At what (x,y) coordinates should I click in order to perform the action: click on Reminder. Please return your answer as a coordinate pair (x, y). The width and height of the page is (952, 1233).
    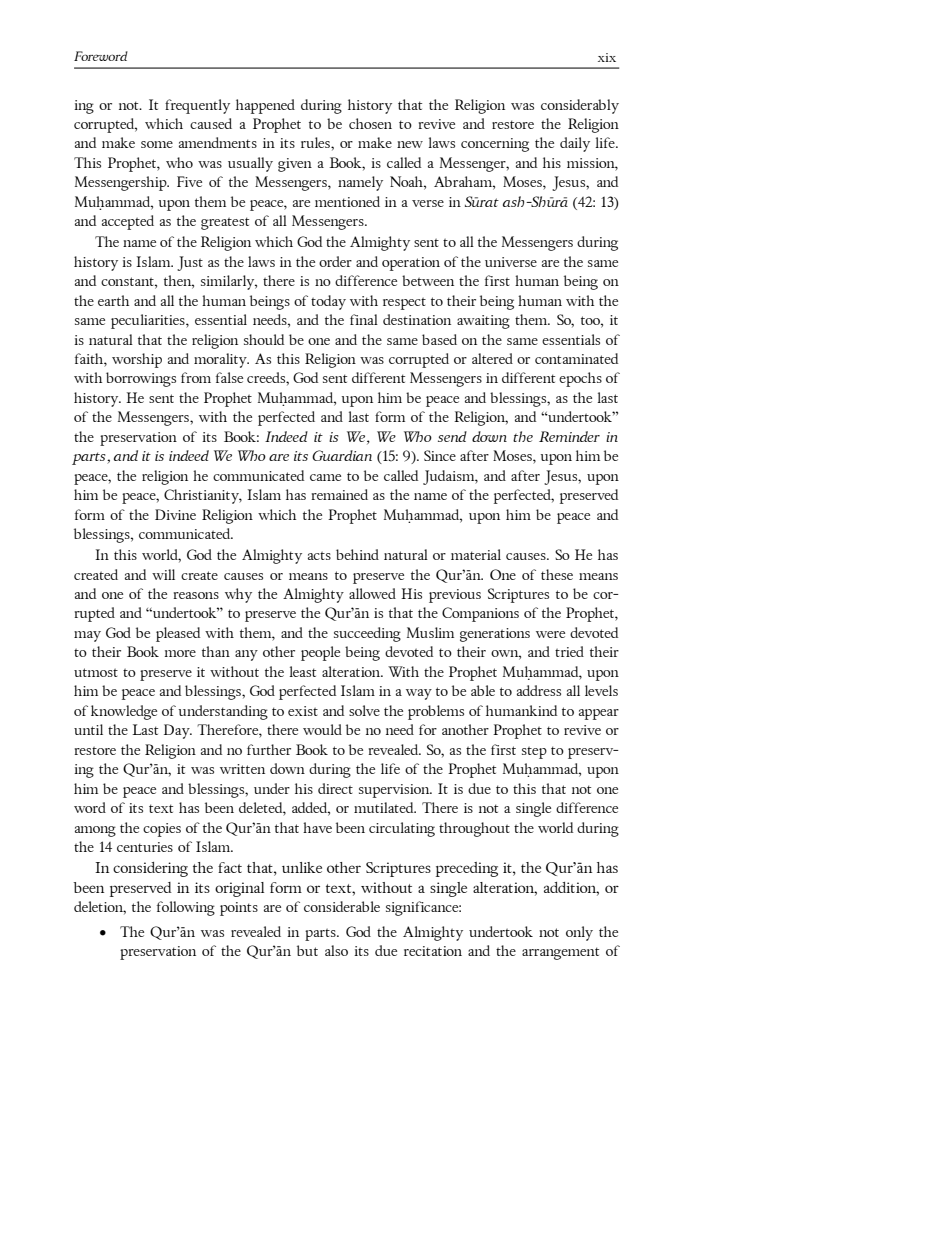
    Looking at the image, I should click on (569, 436).
